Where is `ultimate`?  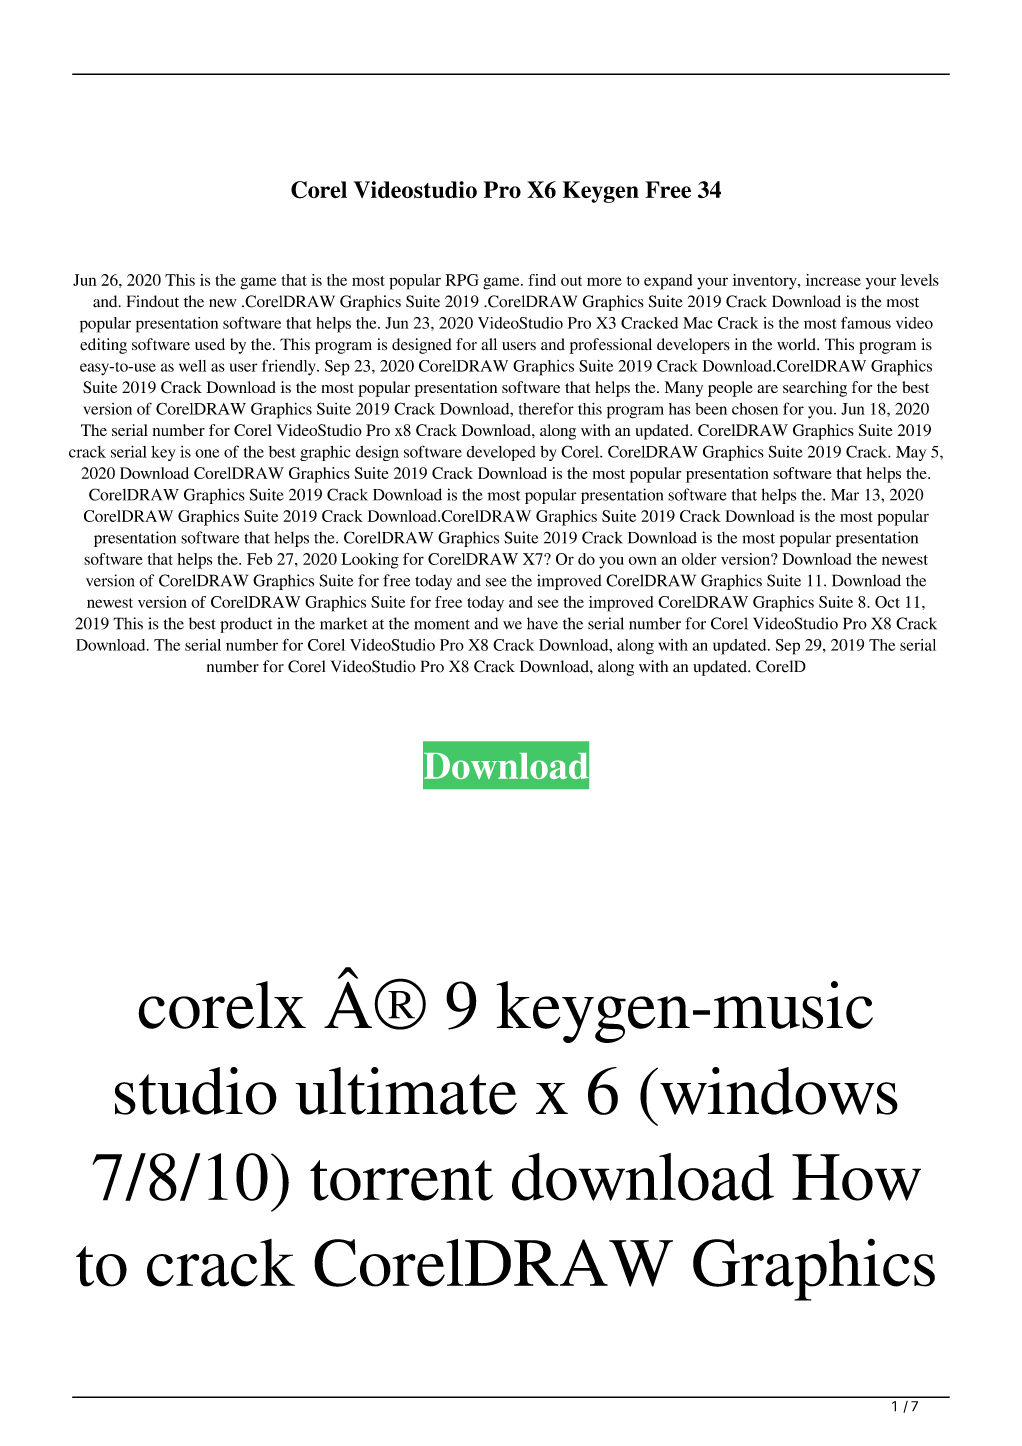
ultimate is located at coordinates (406, 1091).
